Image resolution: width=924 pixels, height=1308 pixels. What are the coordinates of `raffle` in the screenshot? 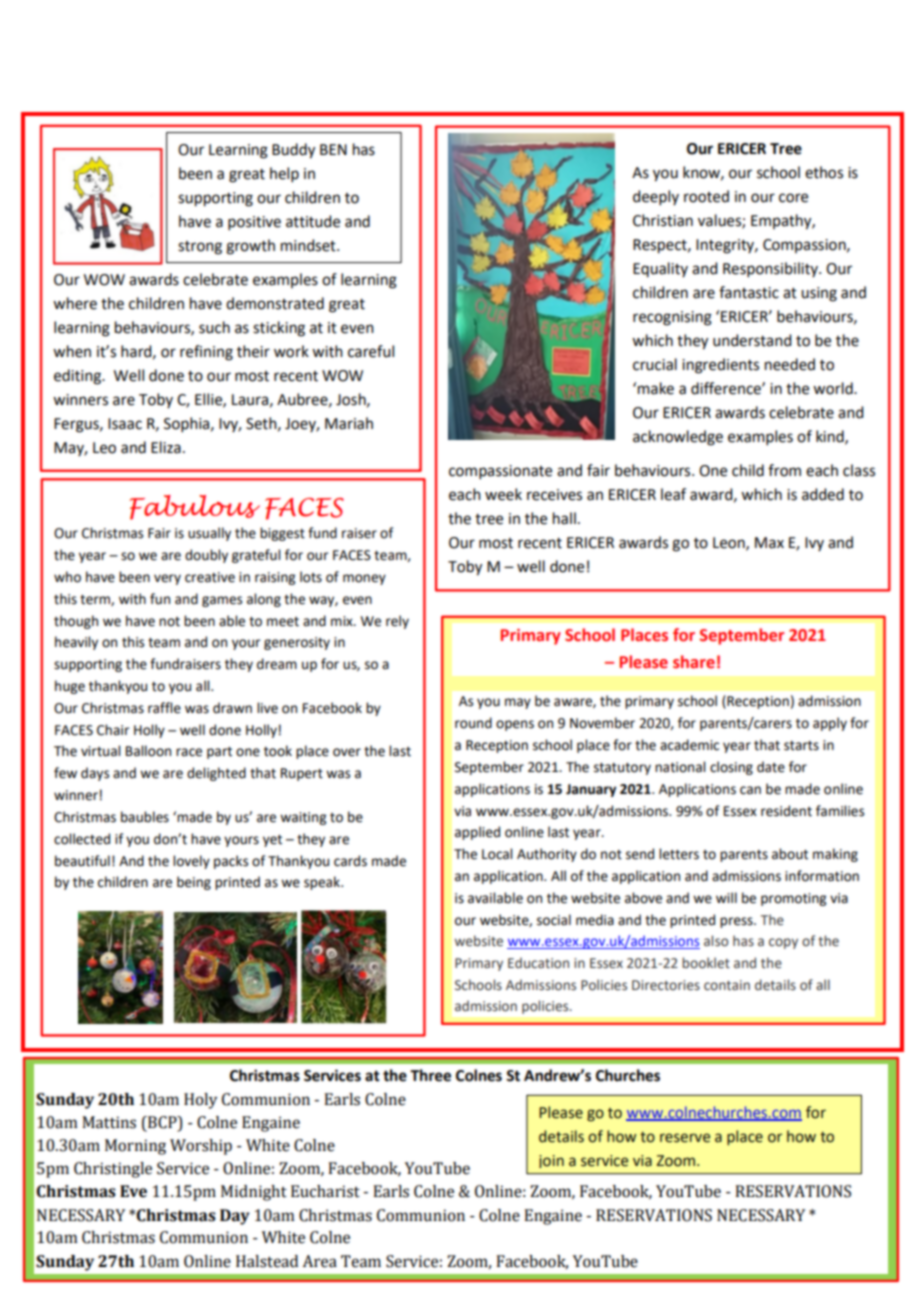 It's located at (164, 708).
